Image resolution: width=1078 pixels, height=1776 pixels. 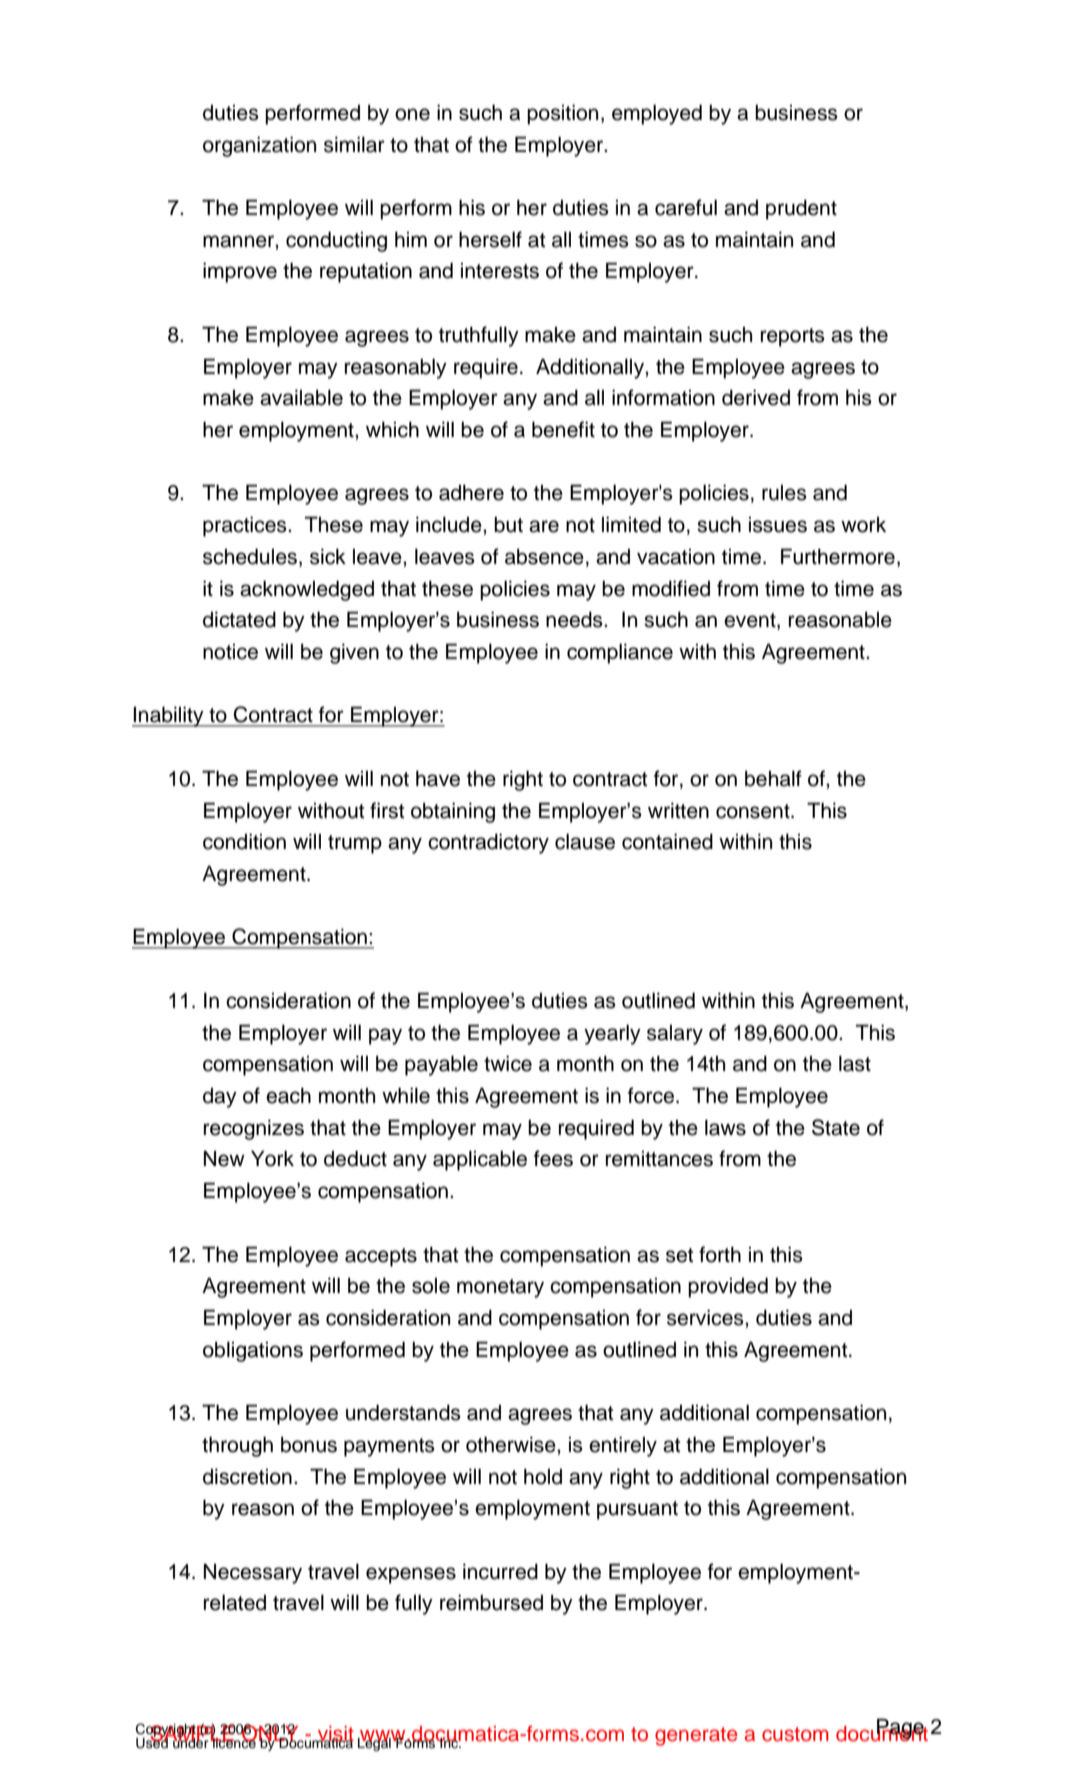 What do you see at coordinates (253, 1574) in the screenshot?
I see `Necessary` at bounding box center [253, 1574].
